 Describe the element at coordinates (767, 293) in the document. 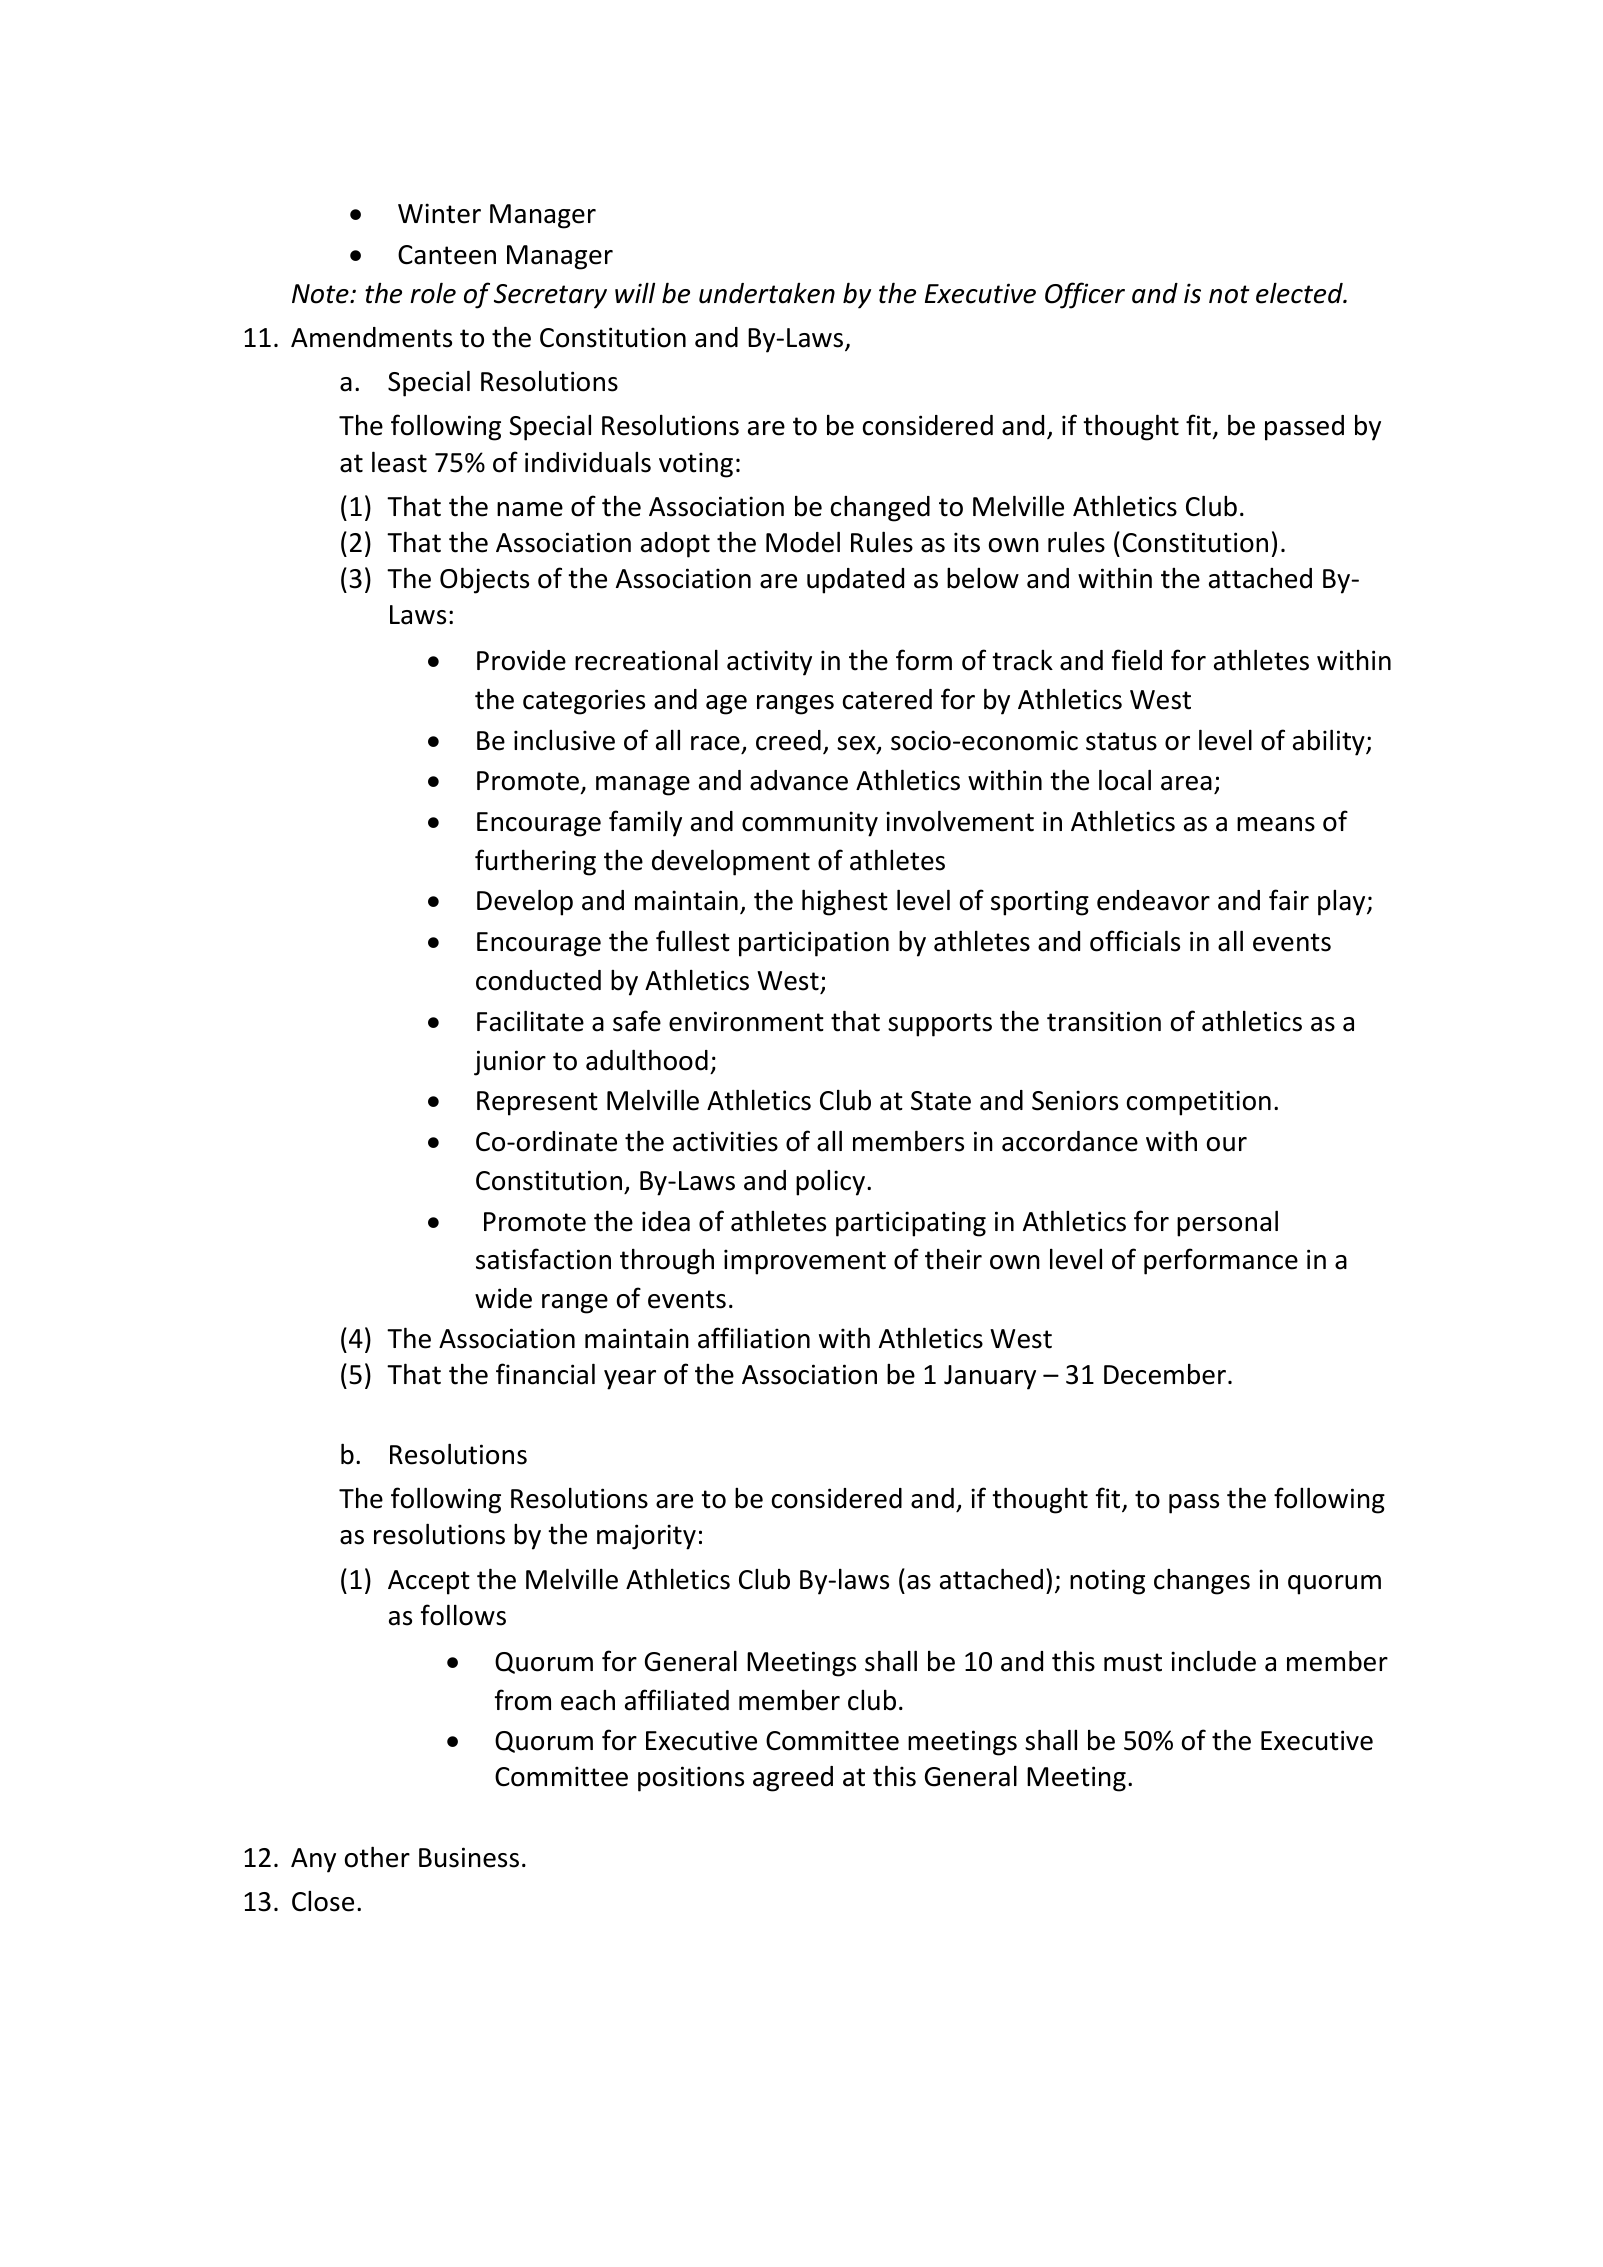

I see `undertaken` at that location.
